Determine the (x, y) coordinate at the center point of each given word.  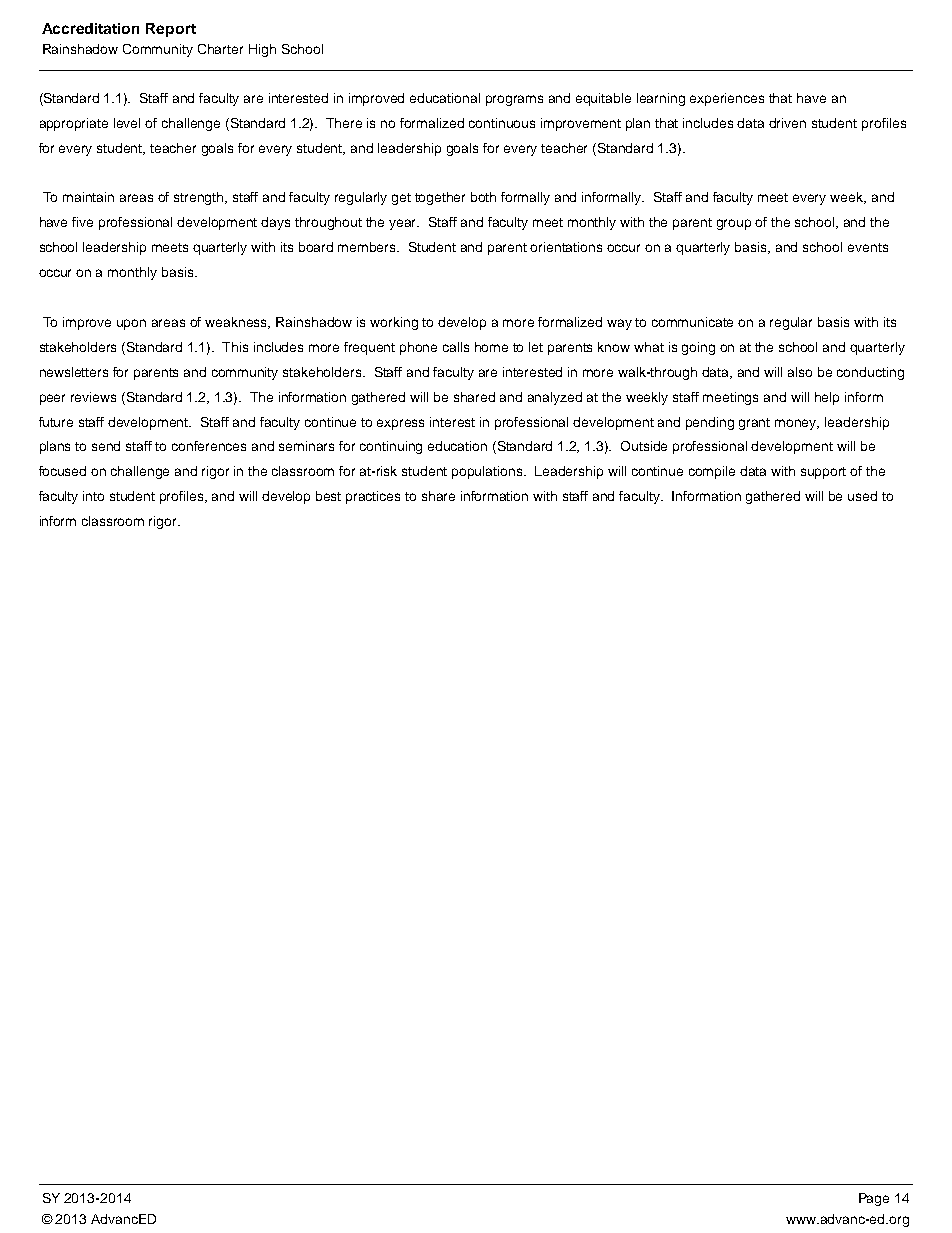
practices (373, 497)
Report (171, 30)
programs (514, 100)
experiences (727, 99)
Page (874, 1199)
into (93, 496)
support (823, 473)
